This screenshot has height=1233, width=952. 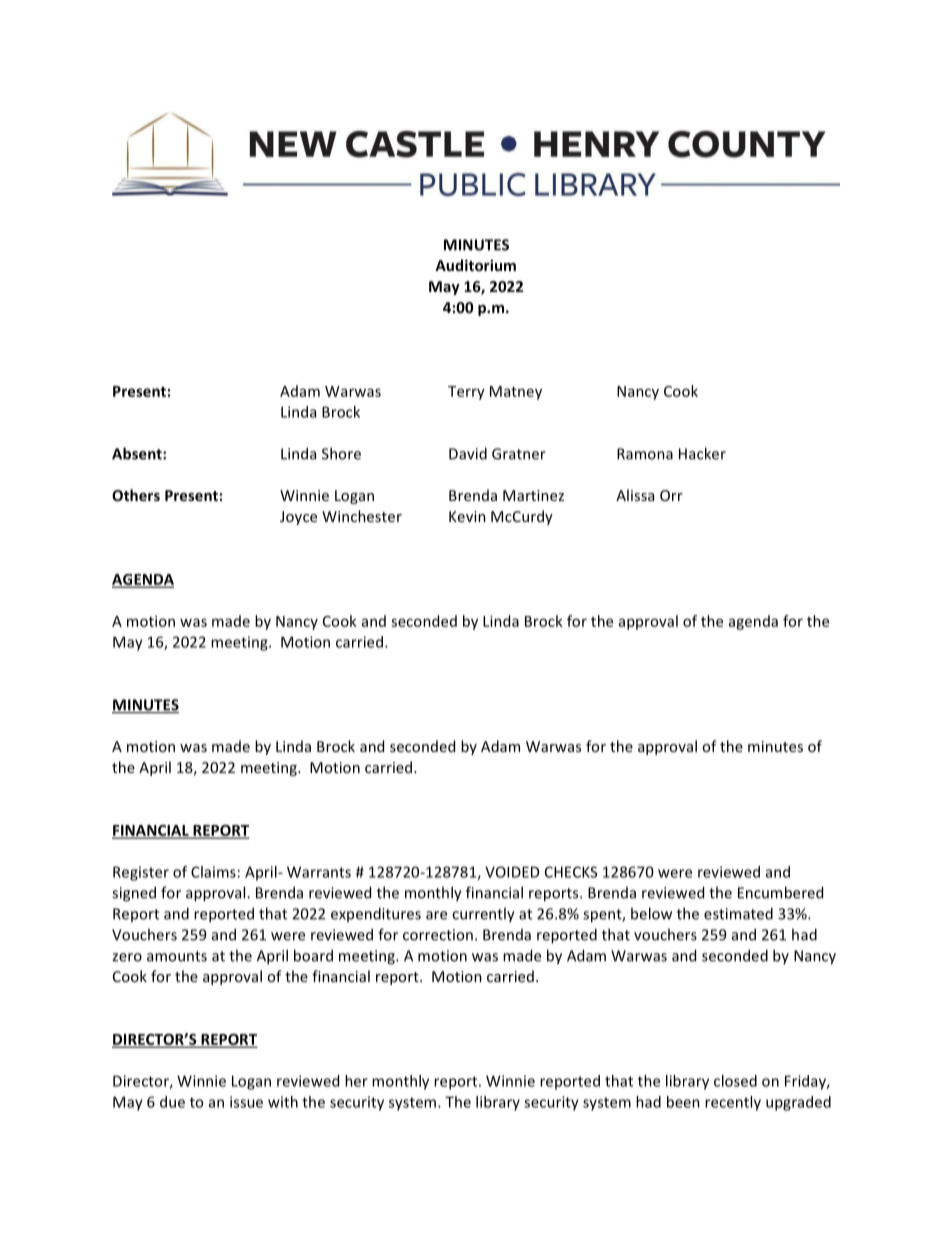 I want to click on Hacker, so click(x=702, y=453).
